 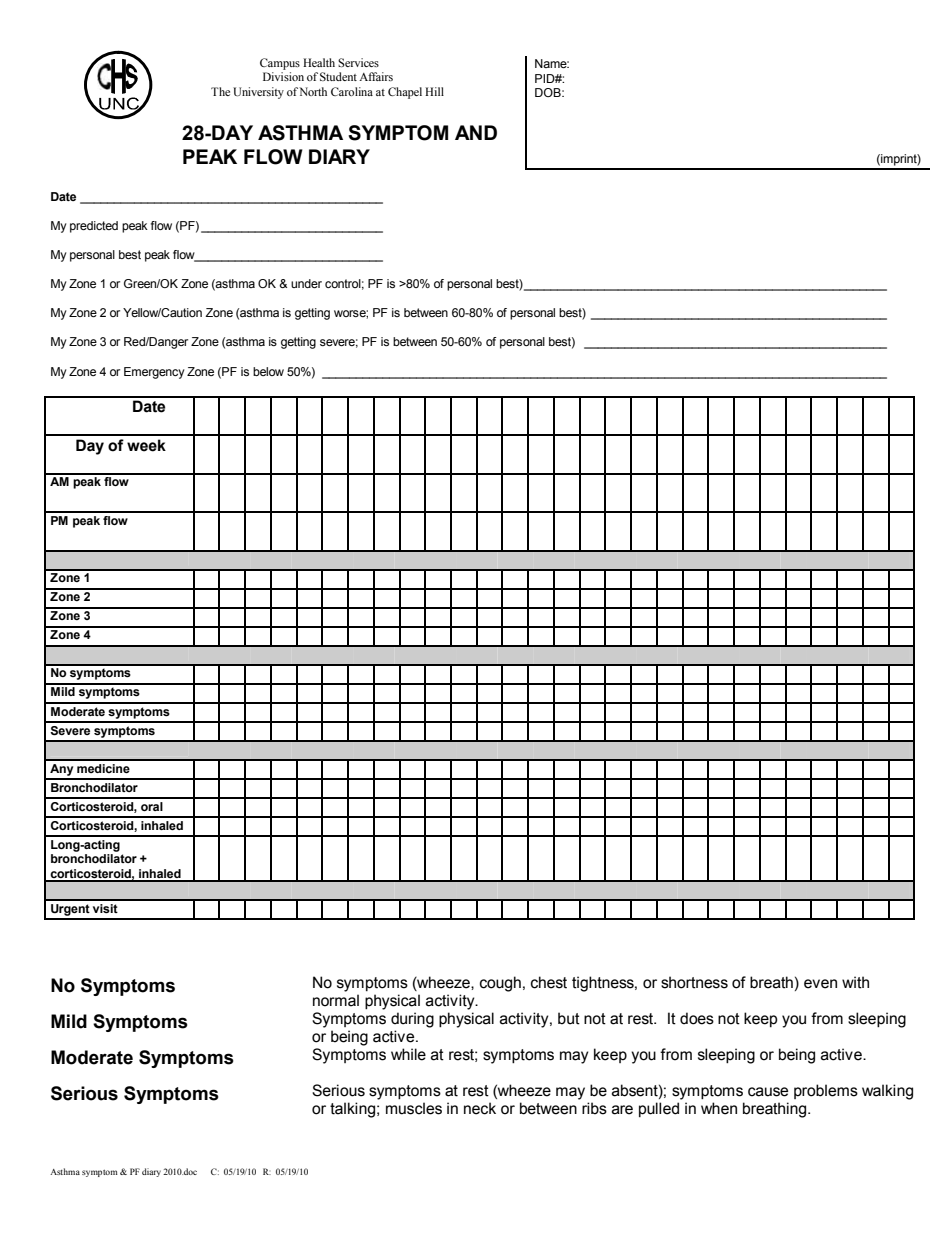 I want to click on while, so click(x=408, y=1054).
